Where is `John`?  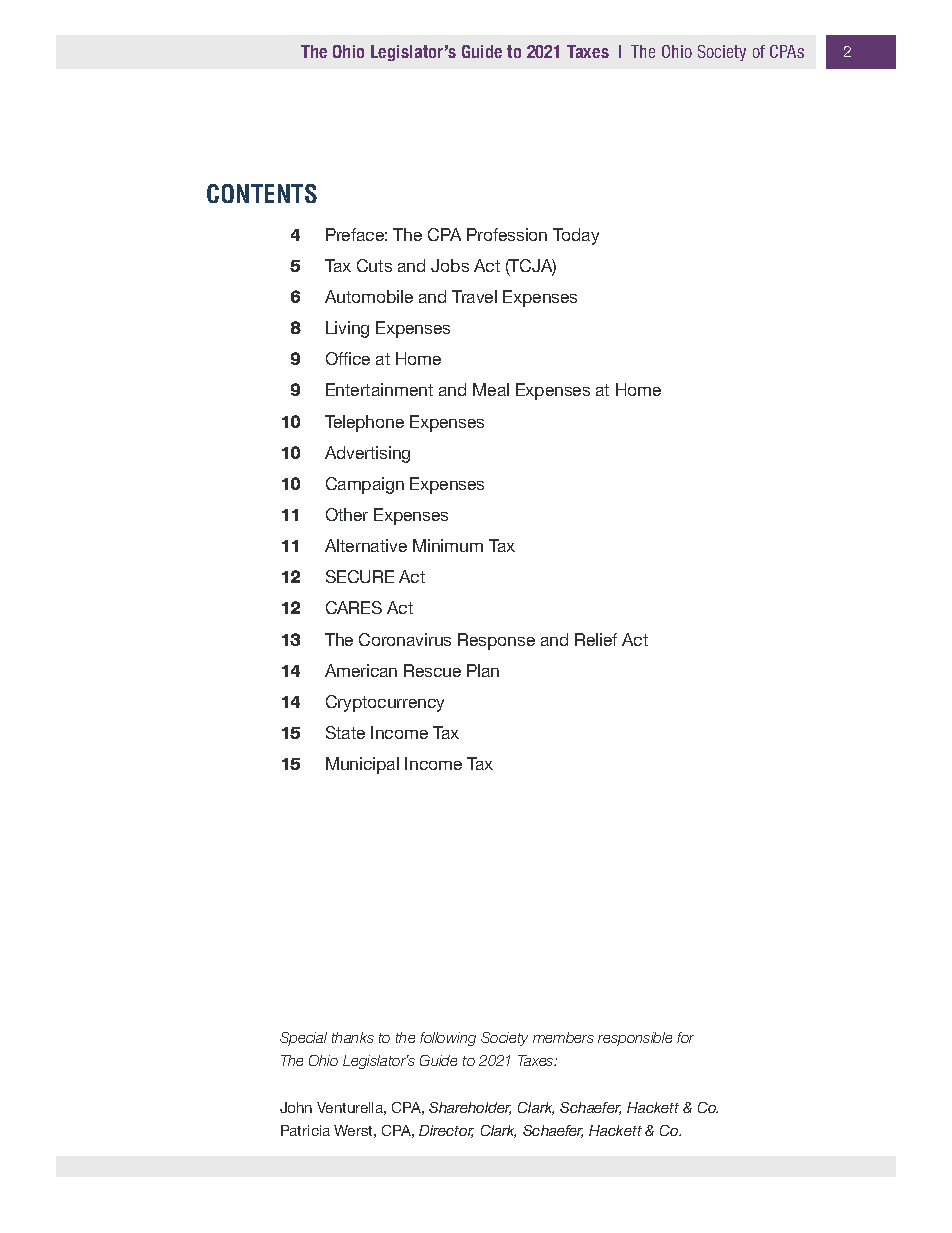 John is located at coordinates (296, 1107).
